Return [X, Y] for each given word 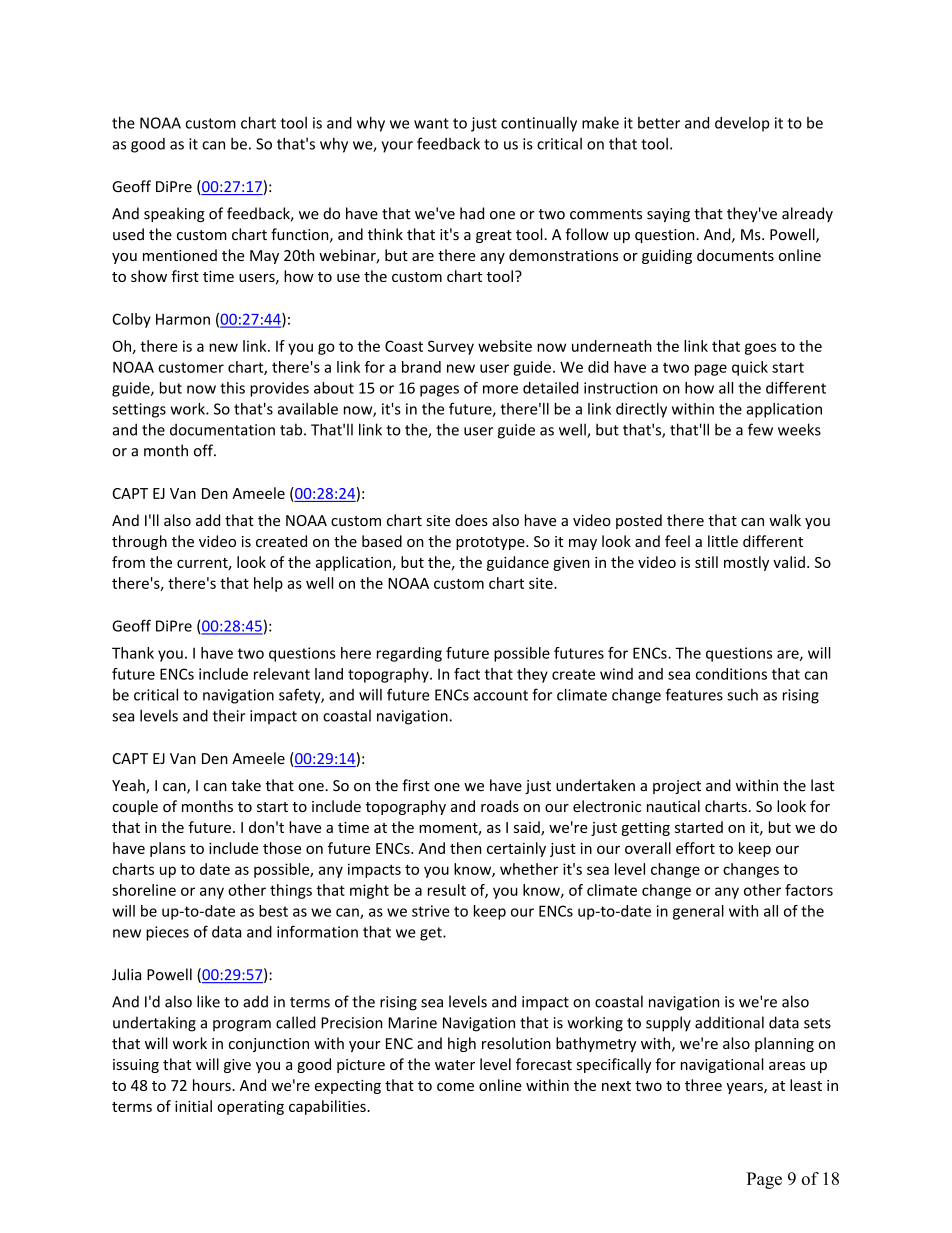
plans [168, 849]
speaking [174, 214]
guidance [518, 563]
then [465, 848]
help [268, 584]
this [232, 388]
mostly [746, 563]
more [500, 389]
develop [742, 124]
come [455, 1087]
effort [695, 848]
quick [750, 368]
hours [213, 1085]
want [431, 123]
